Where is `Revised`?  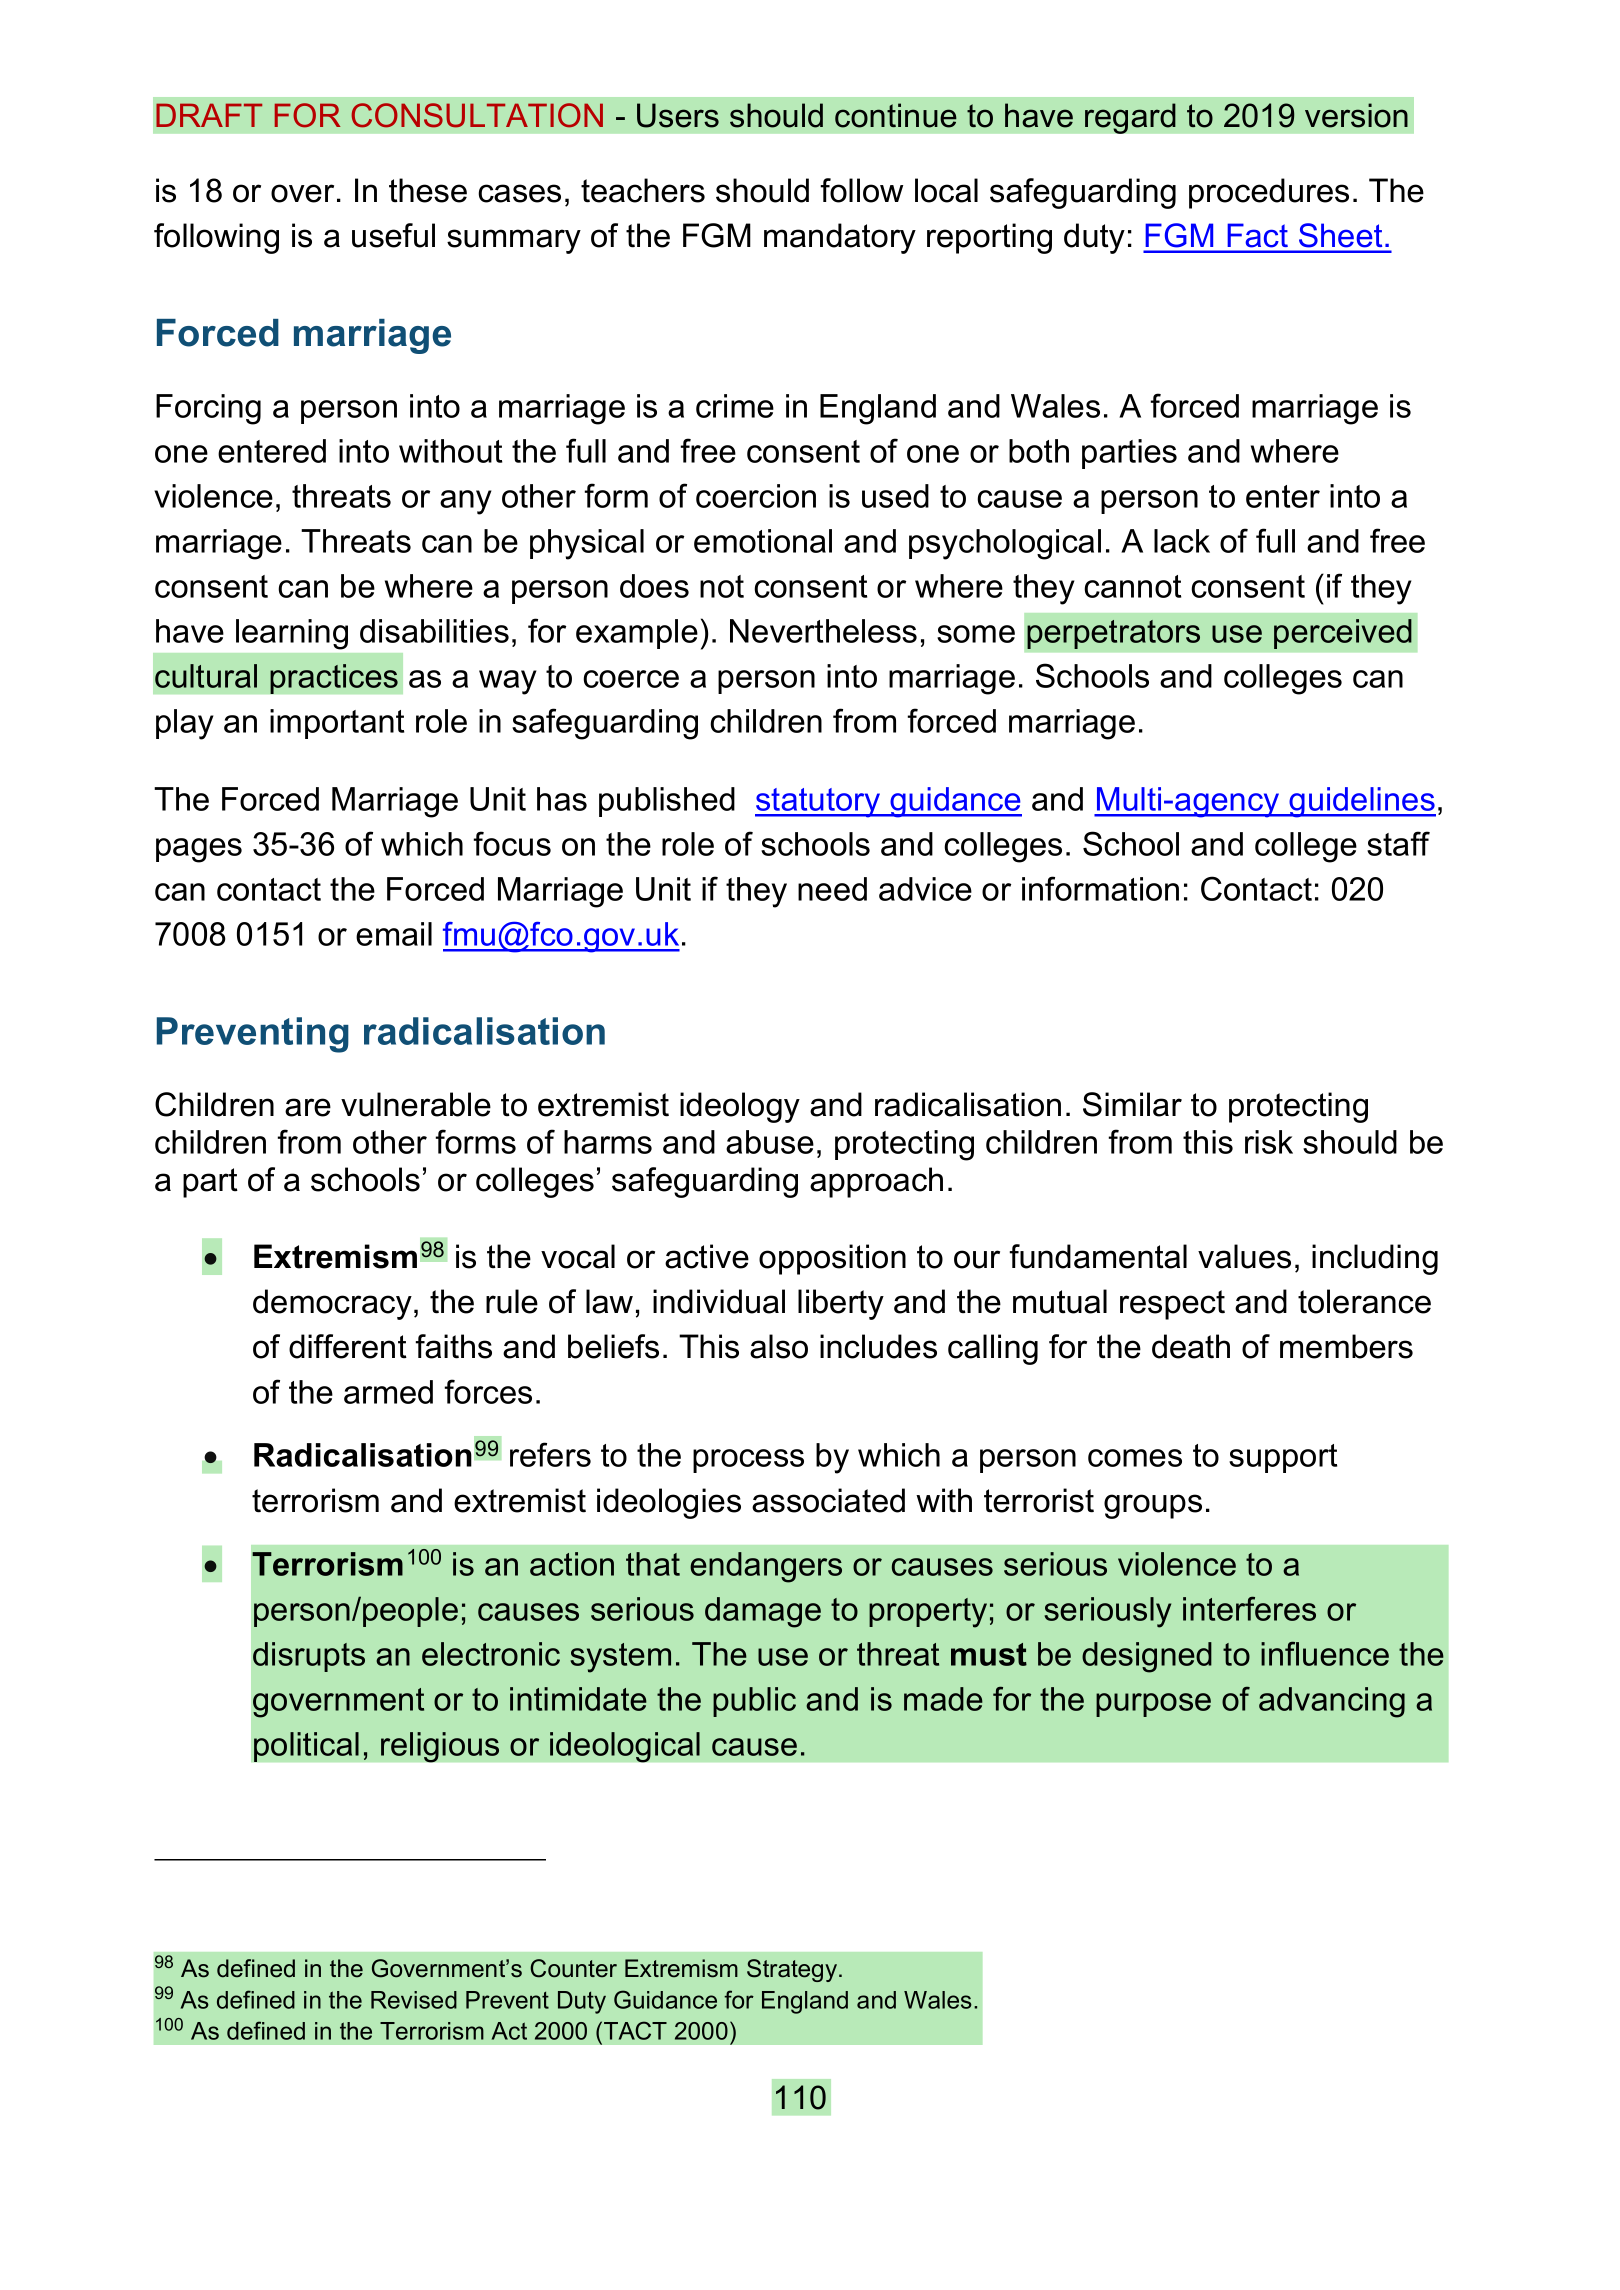 Revised is located at coordinates (414, 2000).
